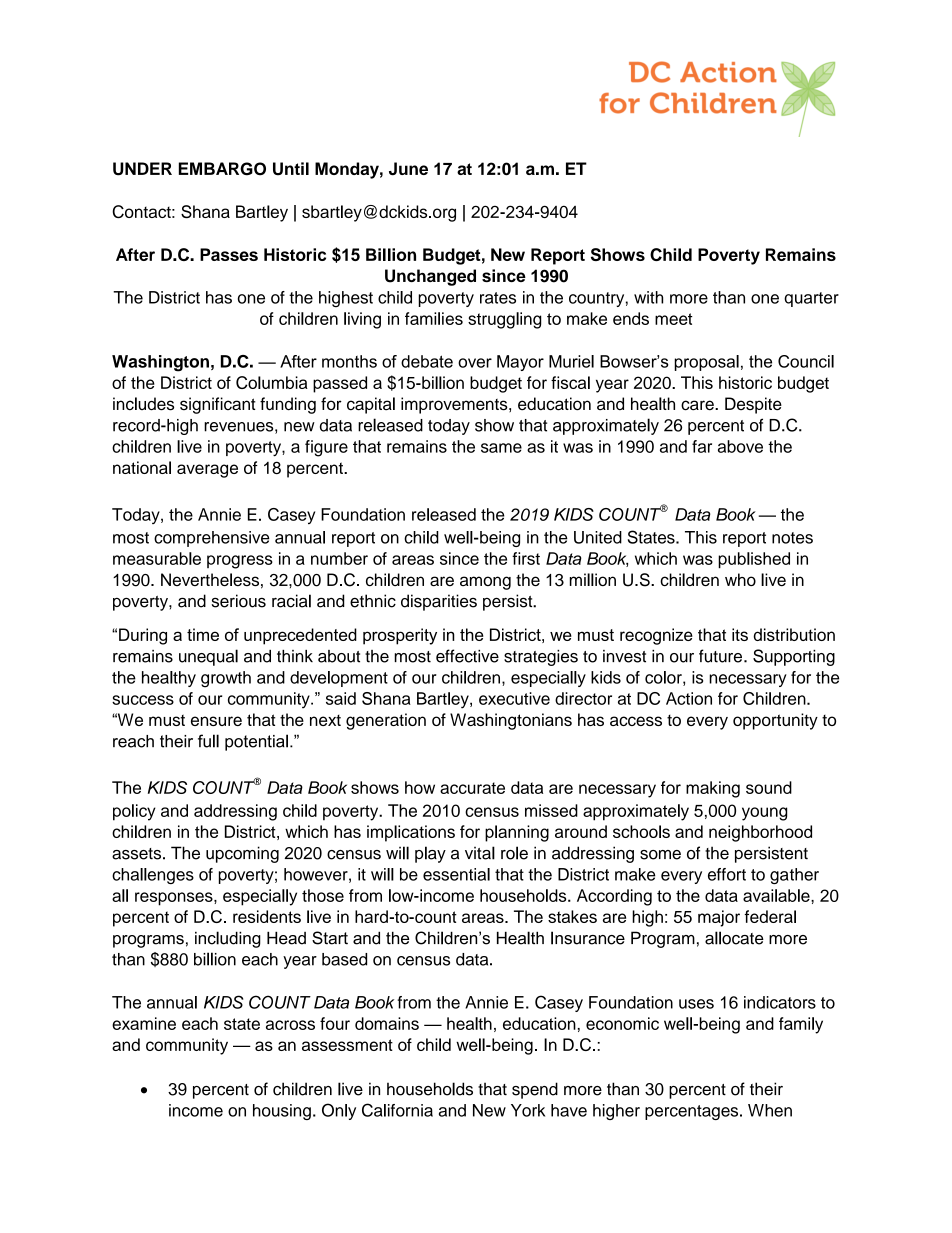 The image size is (952, 1233). I want to click on upcoming, so click(242, 854).
